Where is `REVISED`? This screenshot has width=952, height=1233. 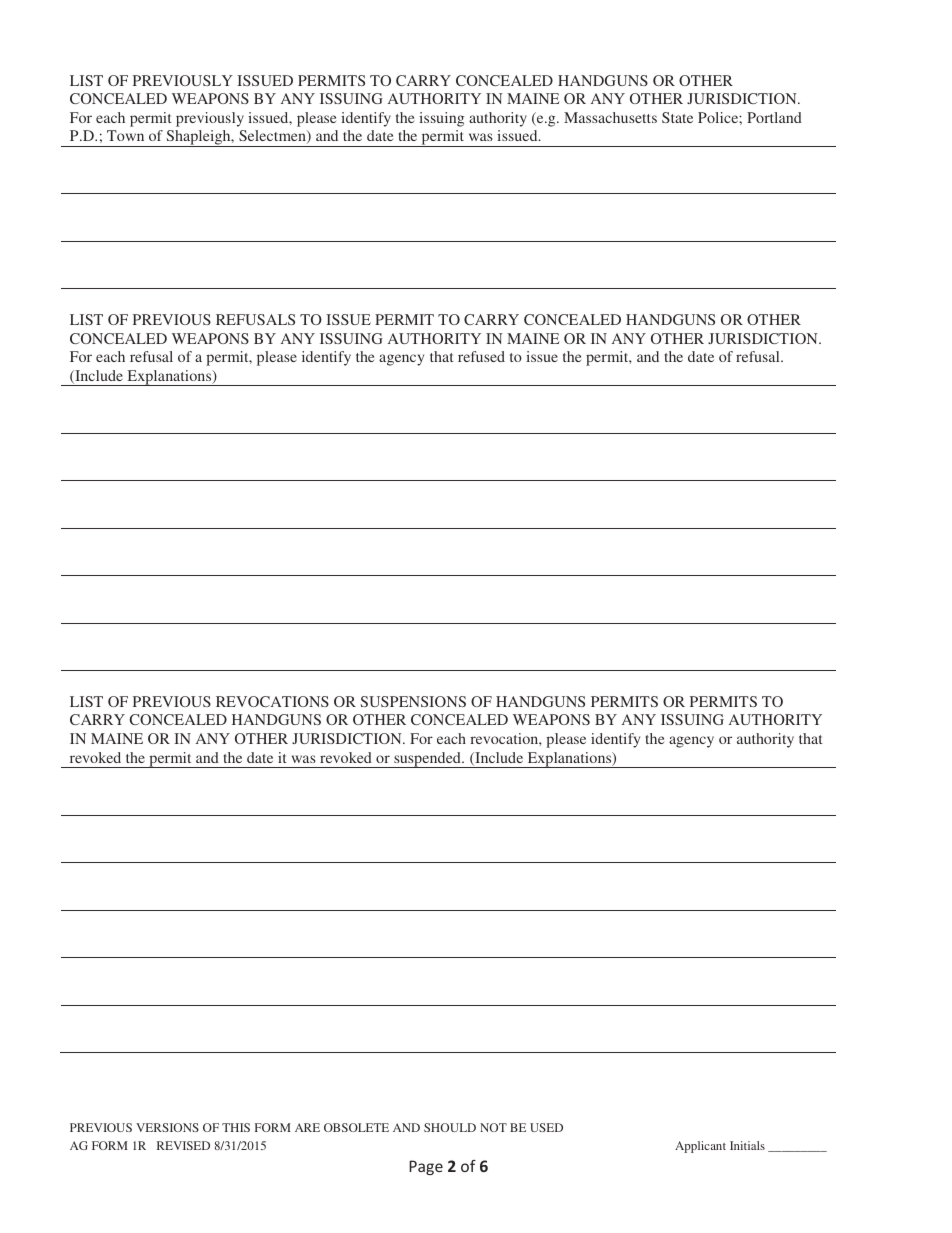 REVISED is located at coordinates (183, 1145).
